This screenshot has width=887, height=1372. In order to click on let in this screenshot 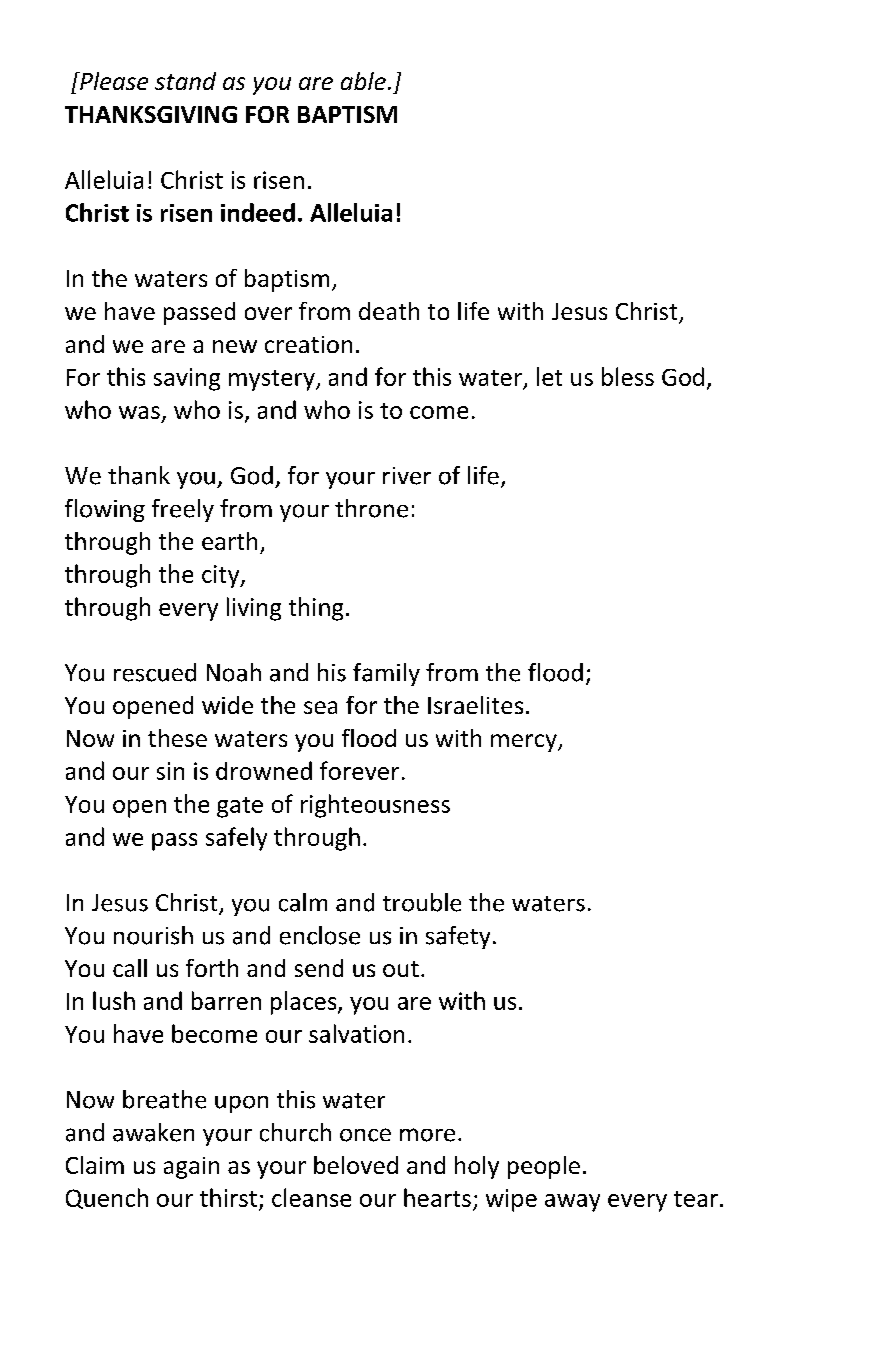, I will do `click(549, 376)`.
